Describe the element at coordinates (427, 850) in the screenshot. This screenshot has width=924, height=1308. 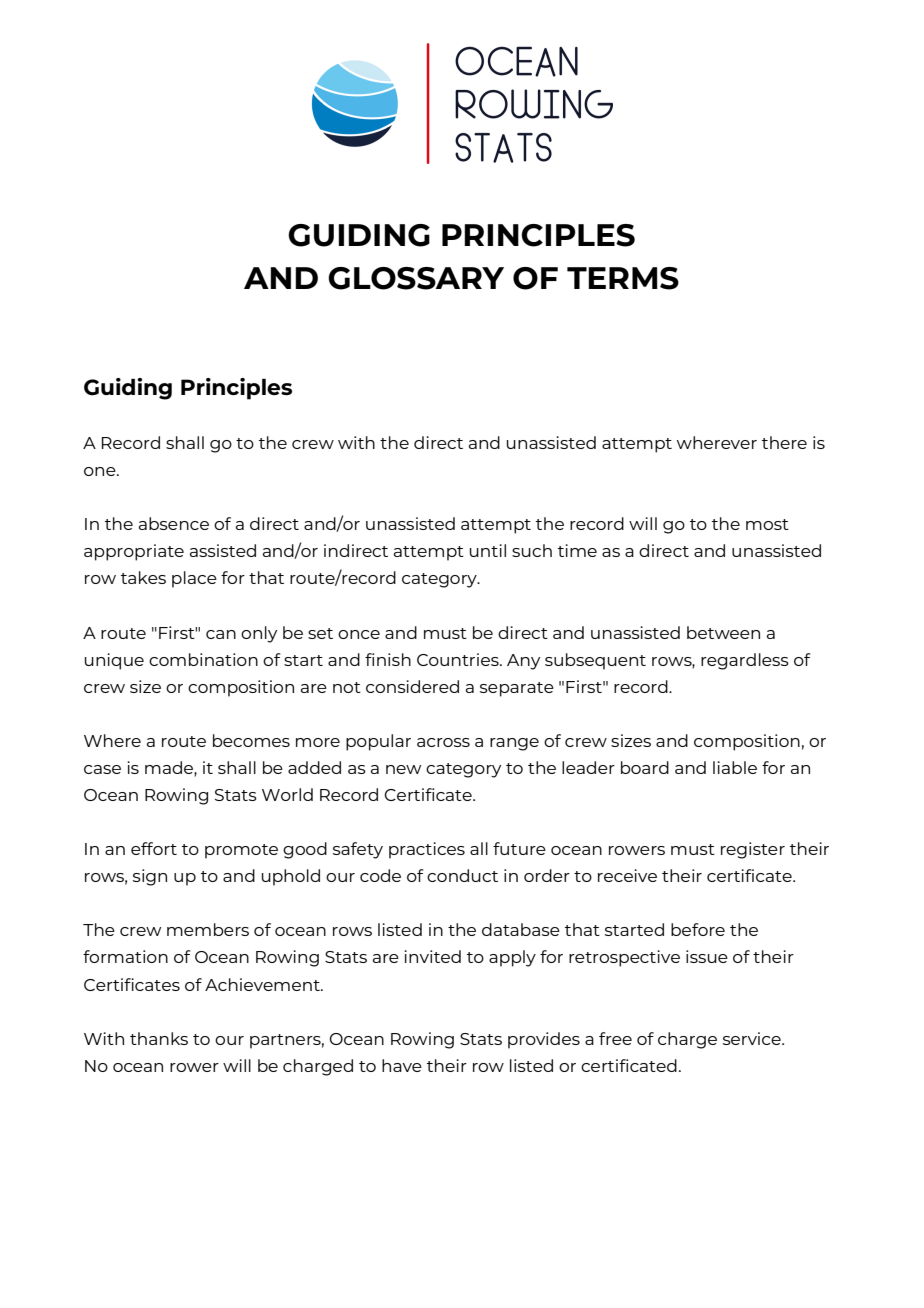
I see `practices` at that location.
